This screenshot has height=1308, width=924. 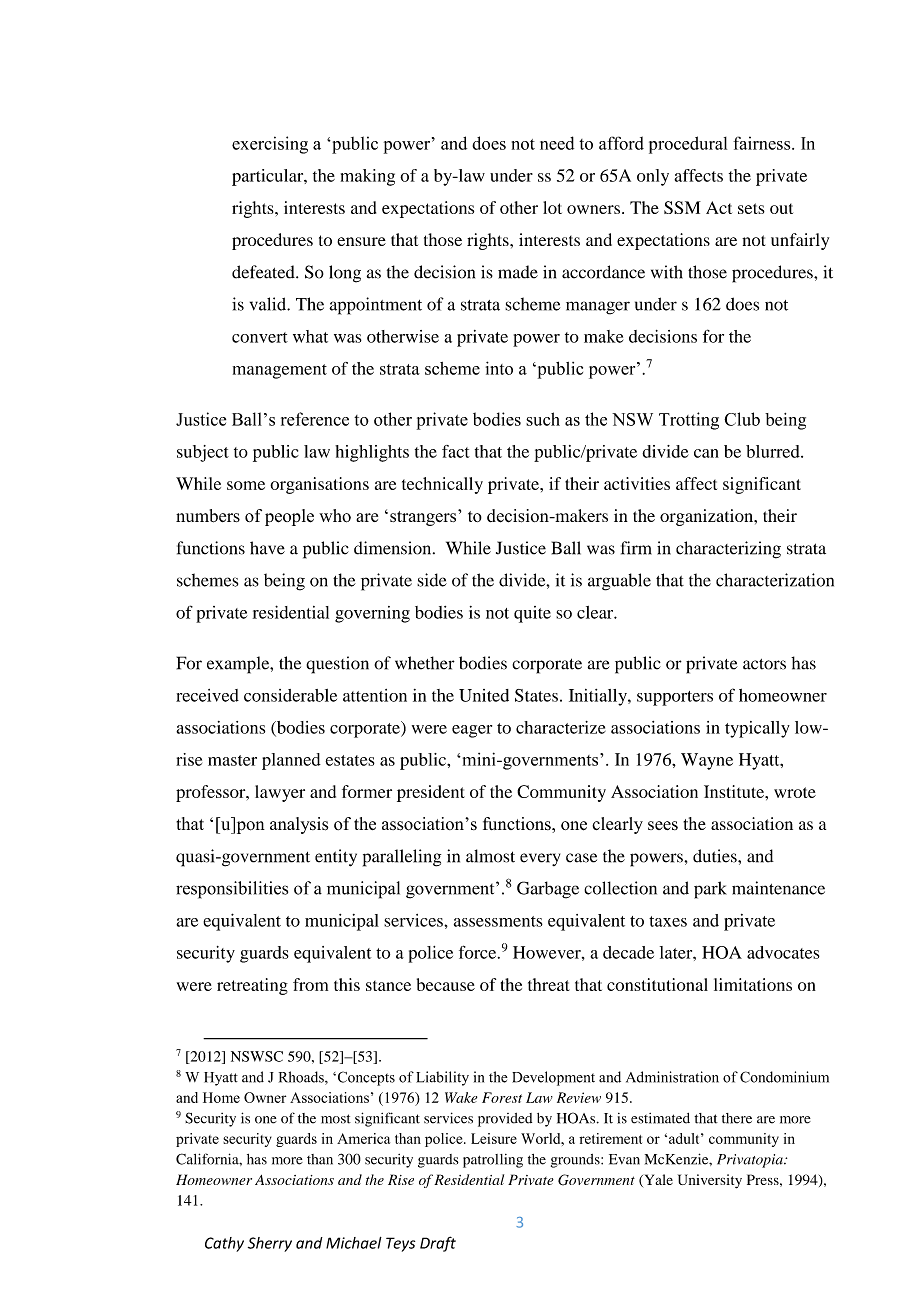 I want to click on Sherry, so click(x=270, y=1244).
